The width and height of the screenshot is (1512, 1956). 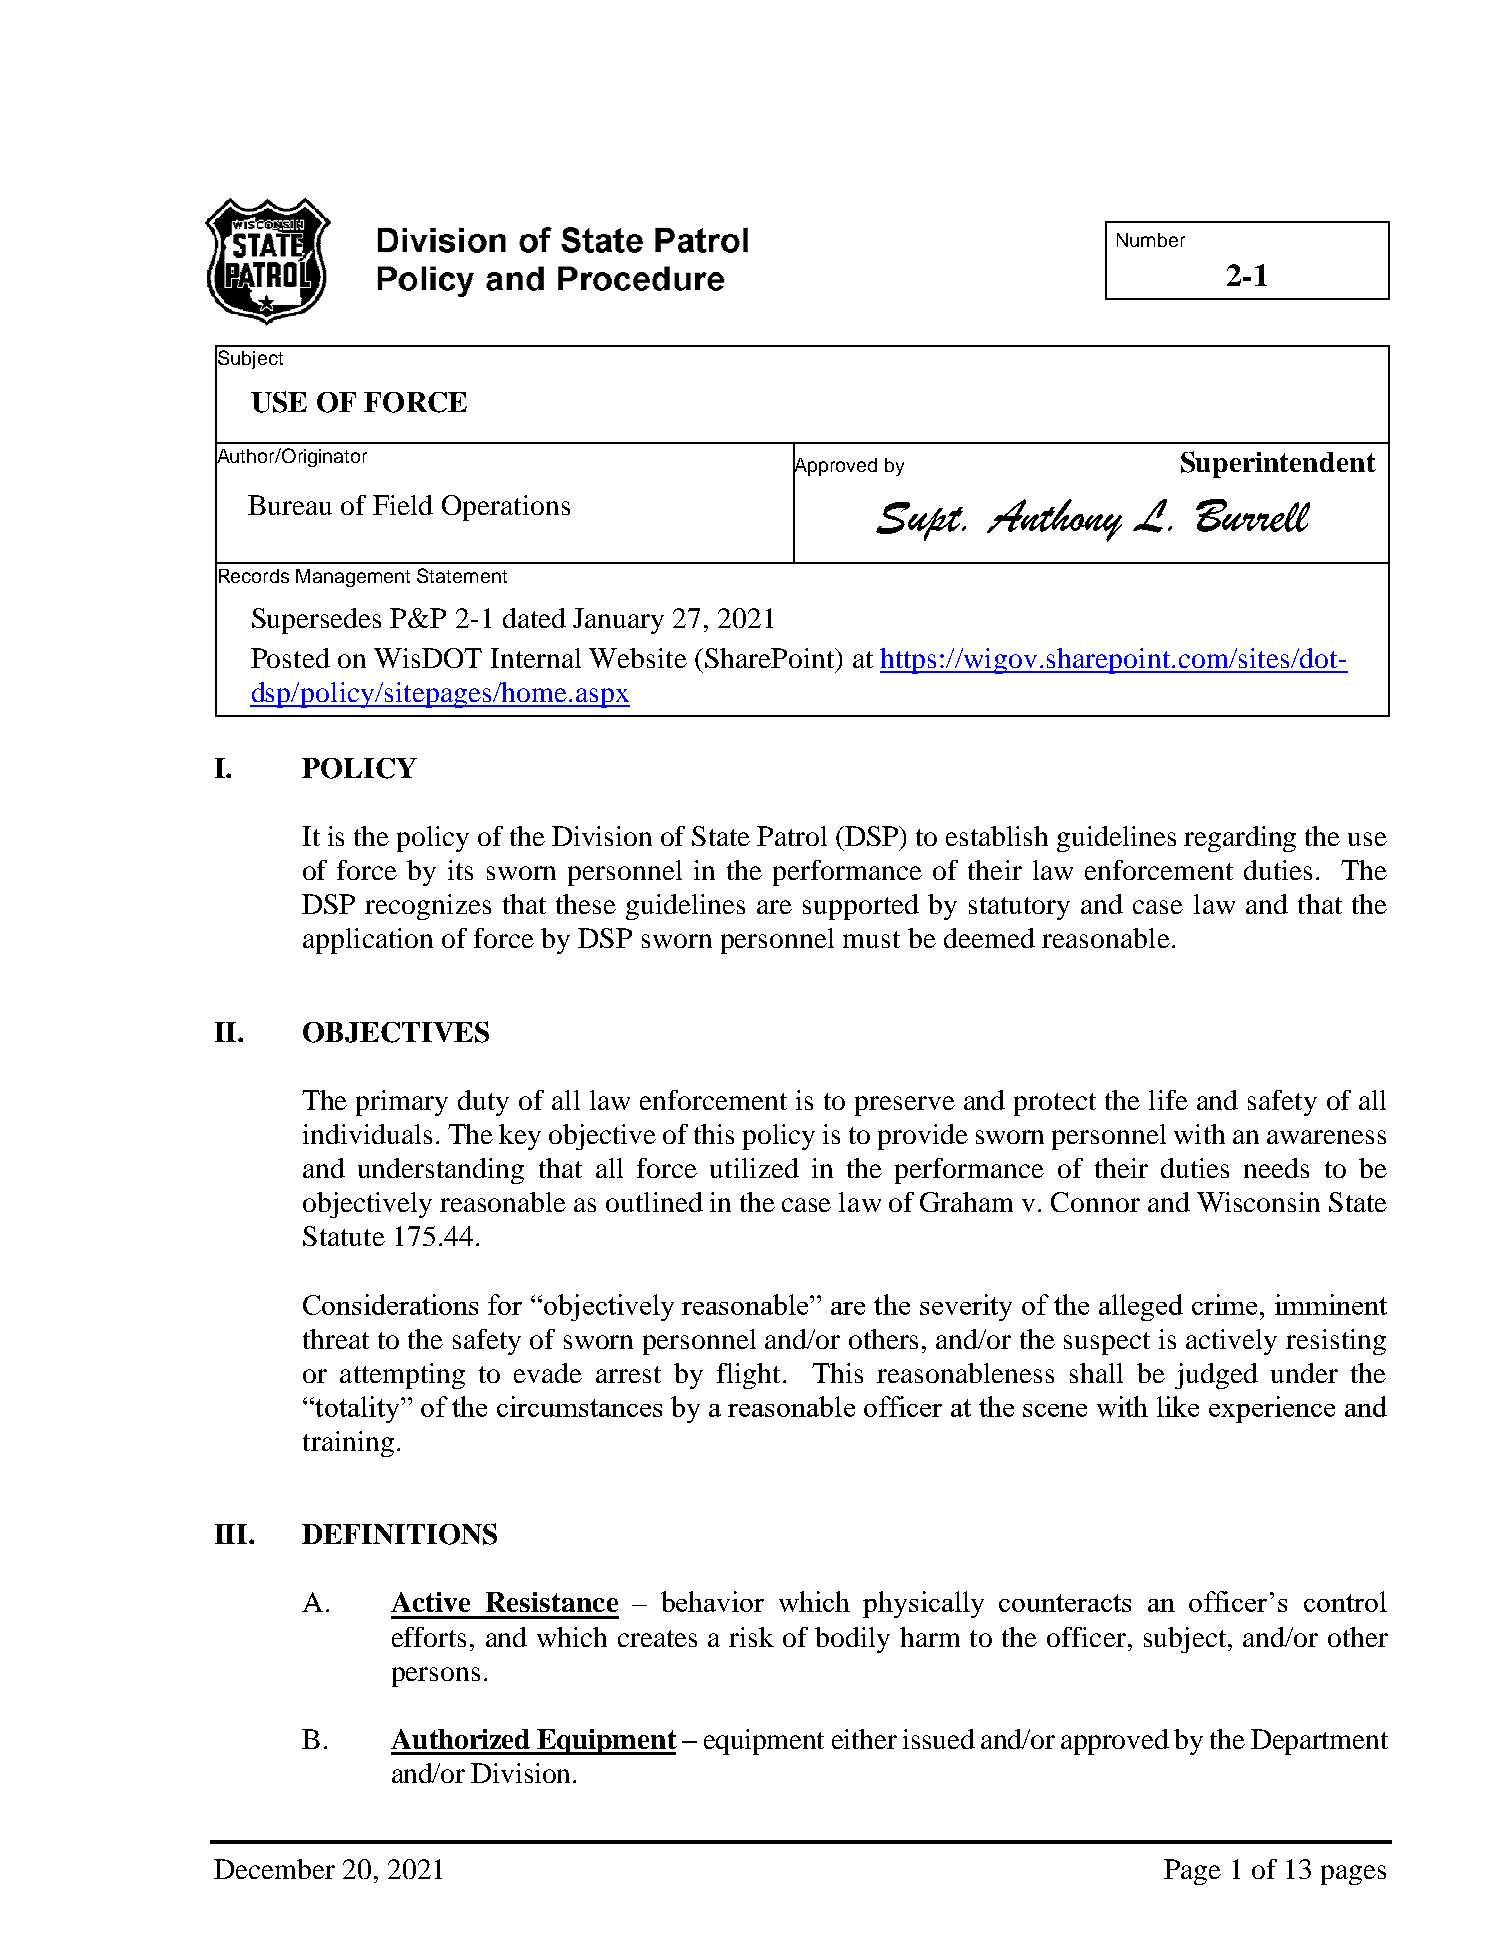 What do you see at coordinates (921, 521) in the screenshot?
I see `Supt` at bounding box center [921, 521].
